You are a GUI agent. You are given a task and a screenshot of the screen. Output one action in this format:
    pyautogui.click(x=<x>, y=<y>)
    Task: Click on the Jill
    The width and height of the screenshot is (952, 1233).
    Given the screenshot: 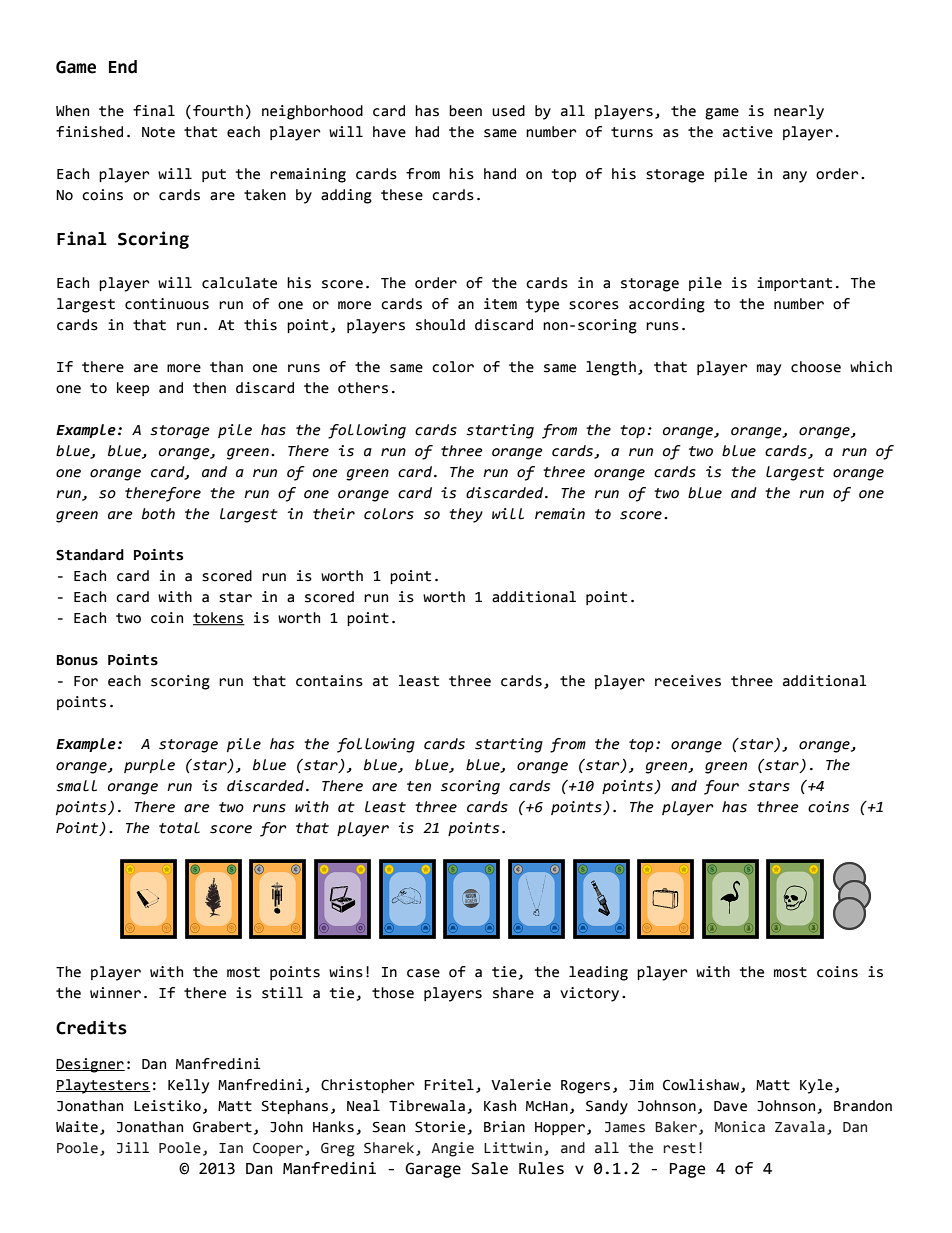 What is the action you would take?
    pyautogui.click(x=133, y=1148)
